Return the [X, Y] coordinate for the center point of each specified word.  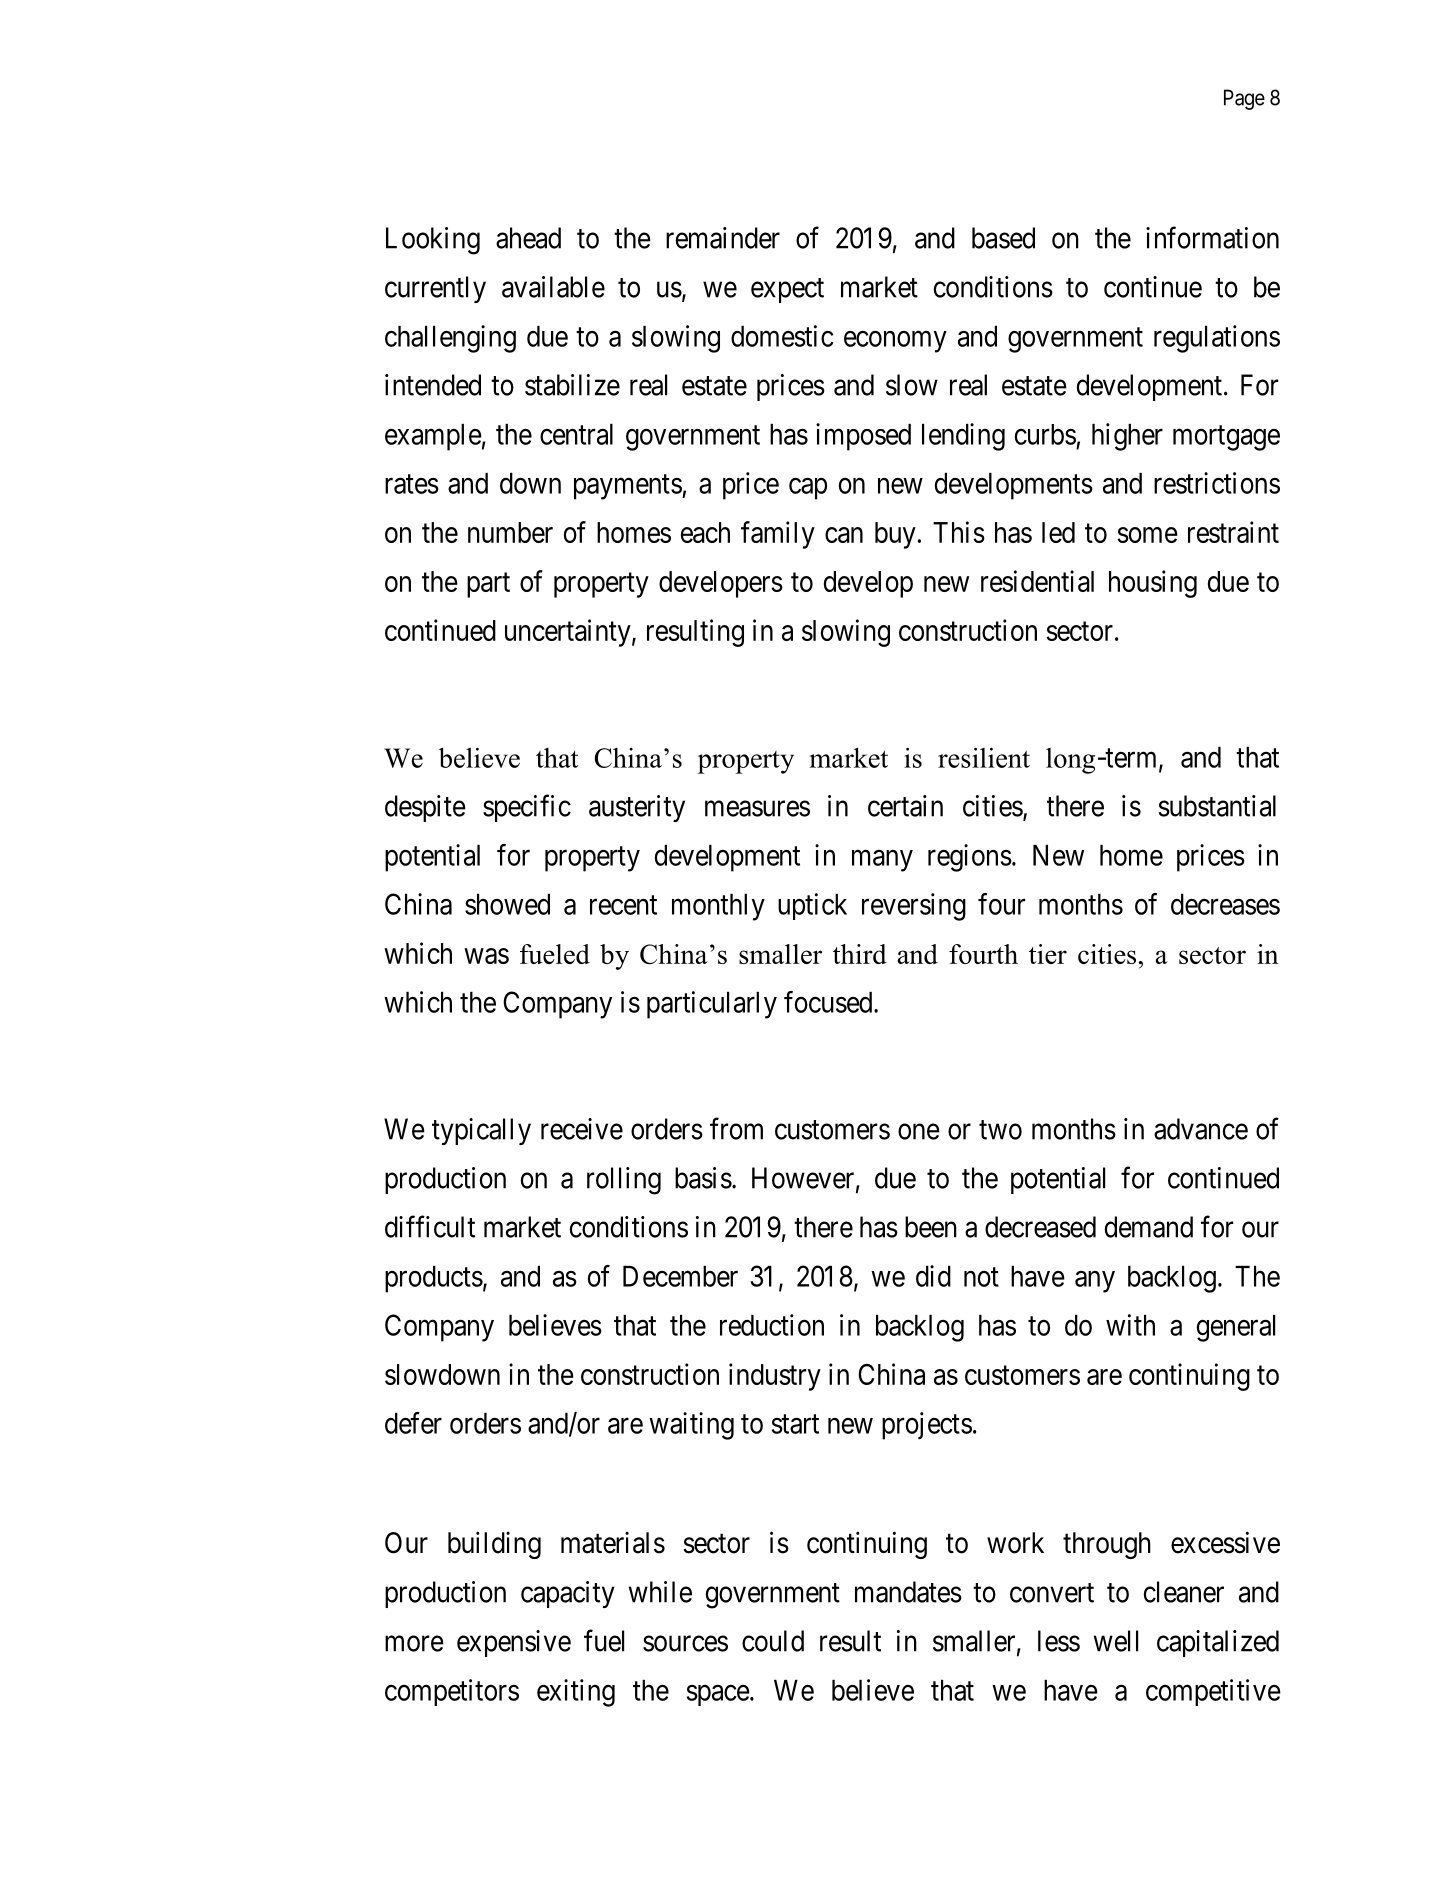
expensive [514, 1643]
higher [1127, 437]
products [434, 1279]
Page [1244, 99]
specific [527, 808]
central [576, 434]
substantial [1217, 806]
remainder [723, 238]
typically [481, 1131]
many [882, 861]
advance [1201, 1129]
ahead [528, 238]
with [1130, 1325]
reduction [772, 1325]
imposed [863, 437]
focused [829, 1002]
